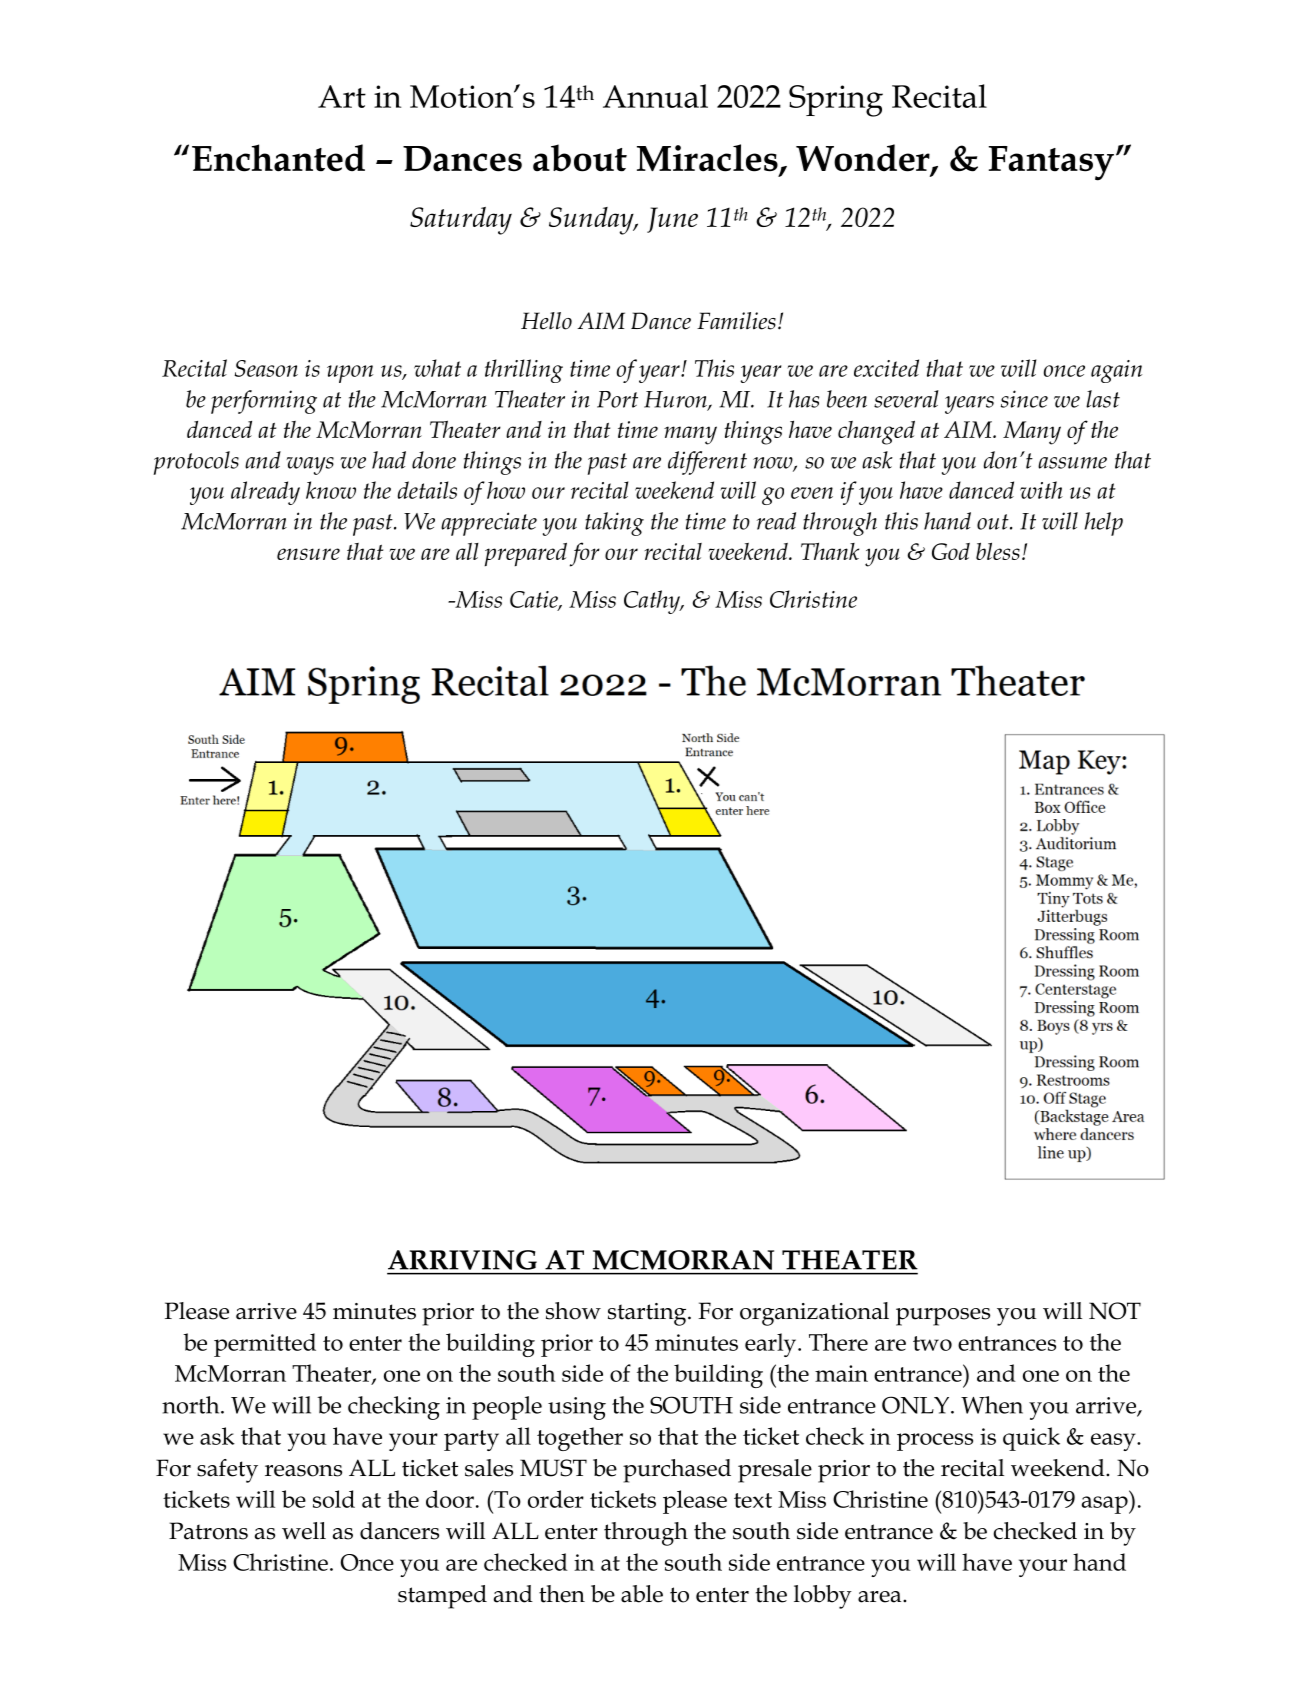  Describe the element at coordinates (308, 554) in the screenshot. I see `ensure` at that location.
